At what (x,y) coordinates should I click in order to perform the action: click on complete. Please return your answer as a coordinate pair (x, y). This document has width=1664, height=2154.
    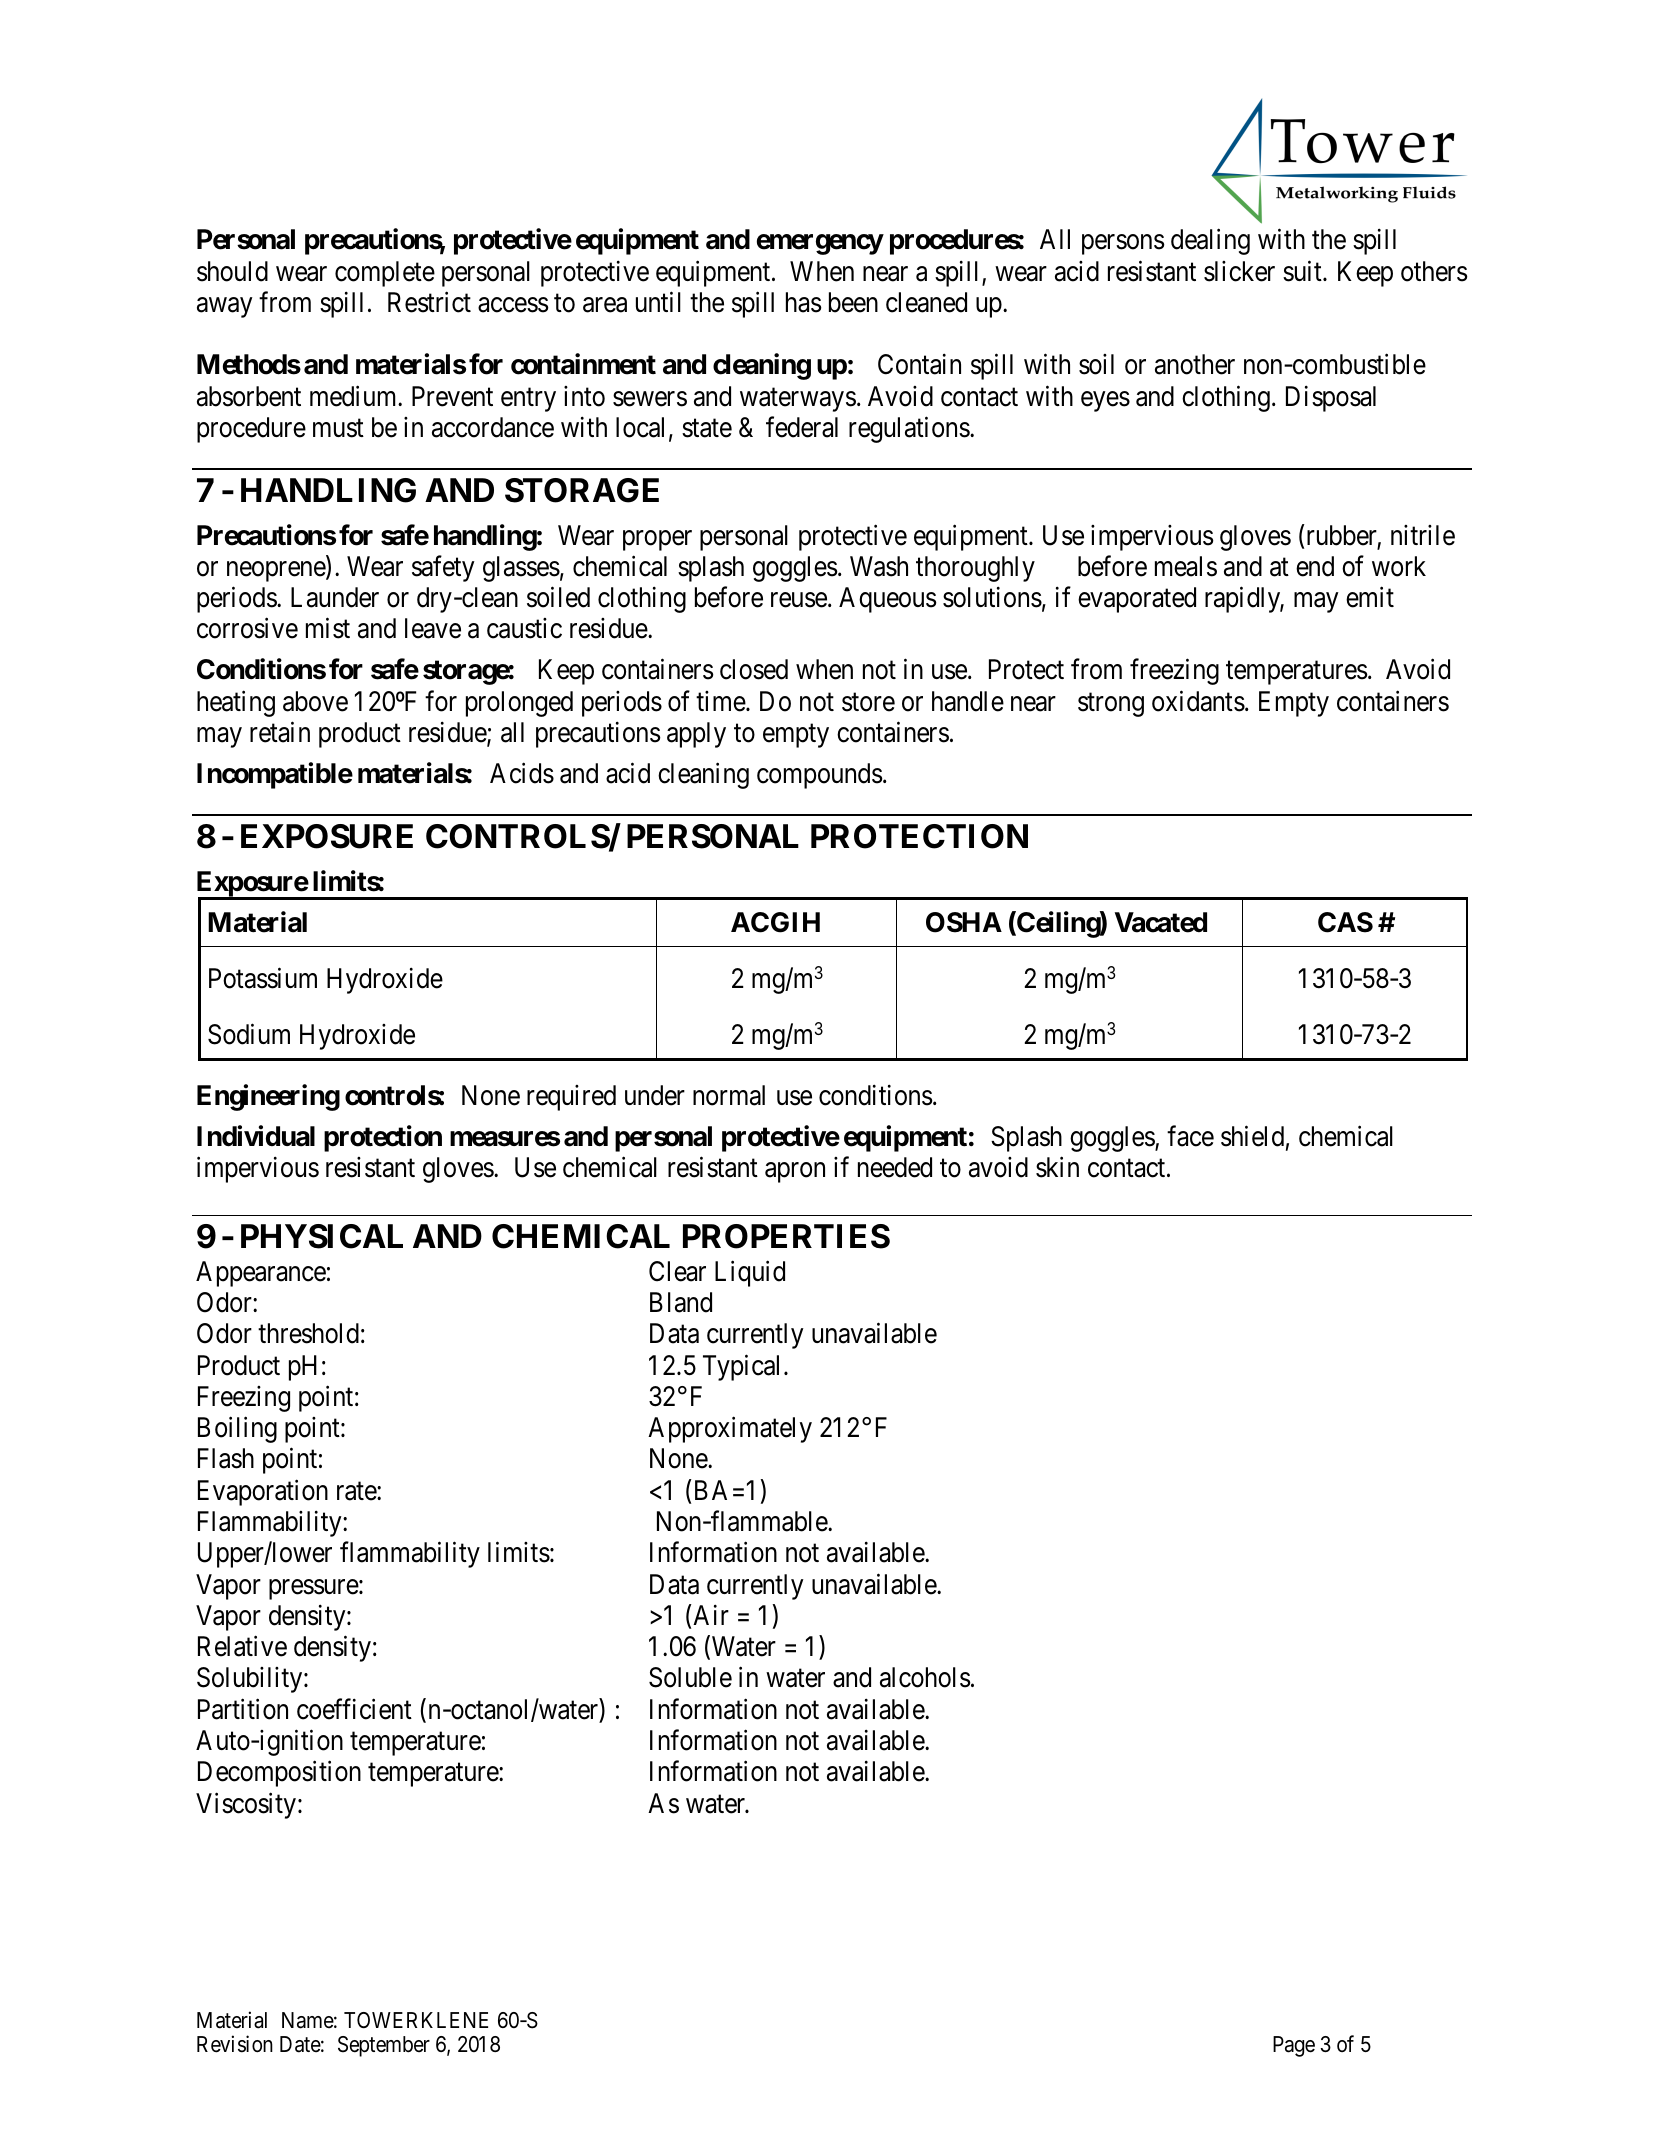
    Looking at the image, I should click on (385, 274).
